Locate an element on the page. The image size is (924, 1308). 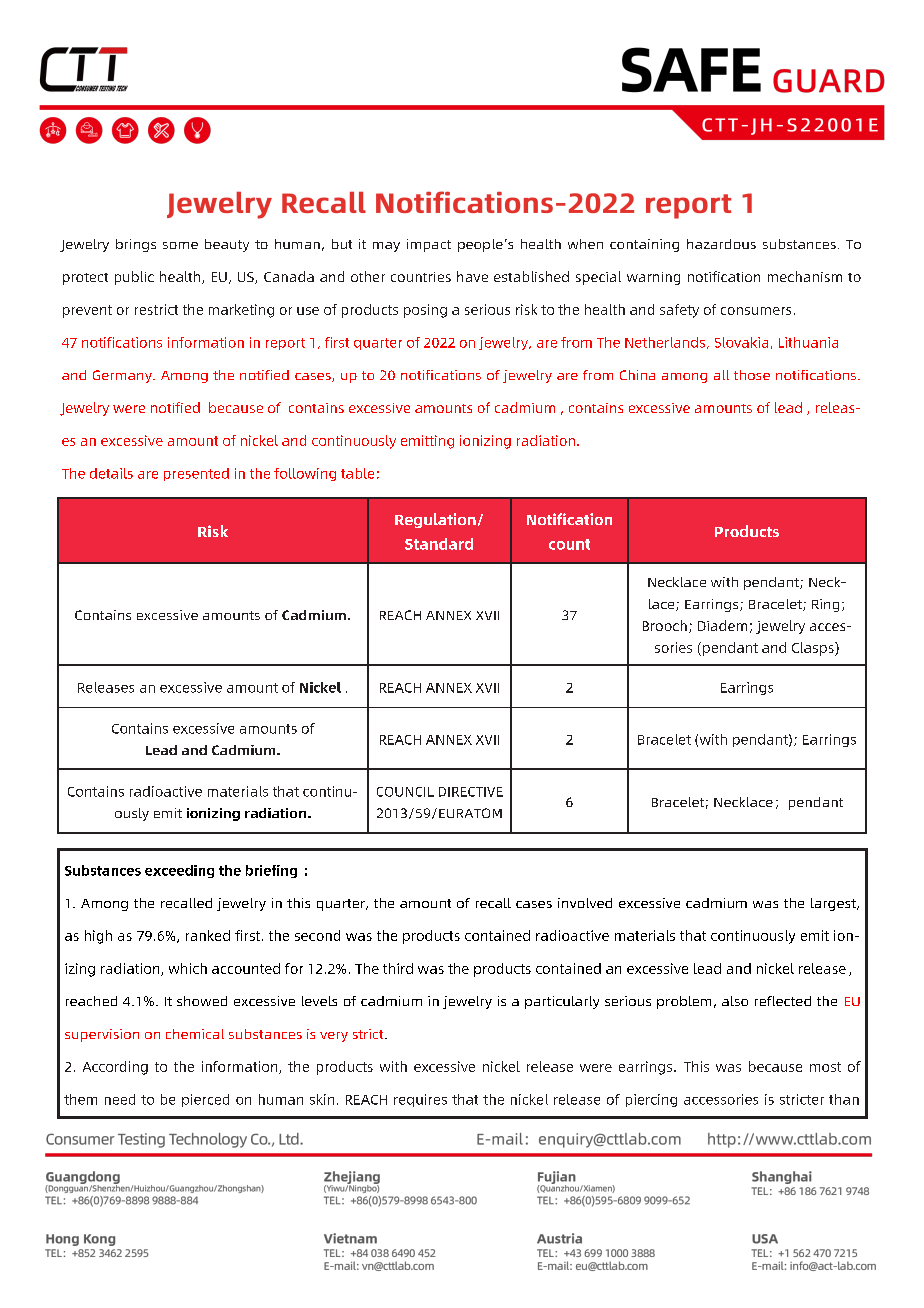
Clasps is located at coordinates (814, 649).
